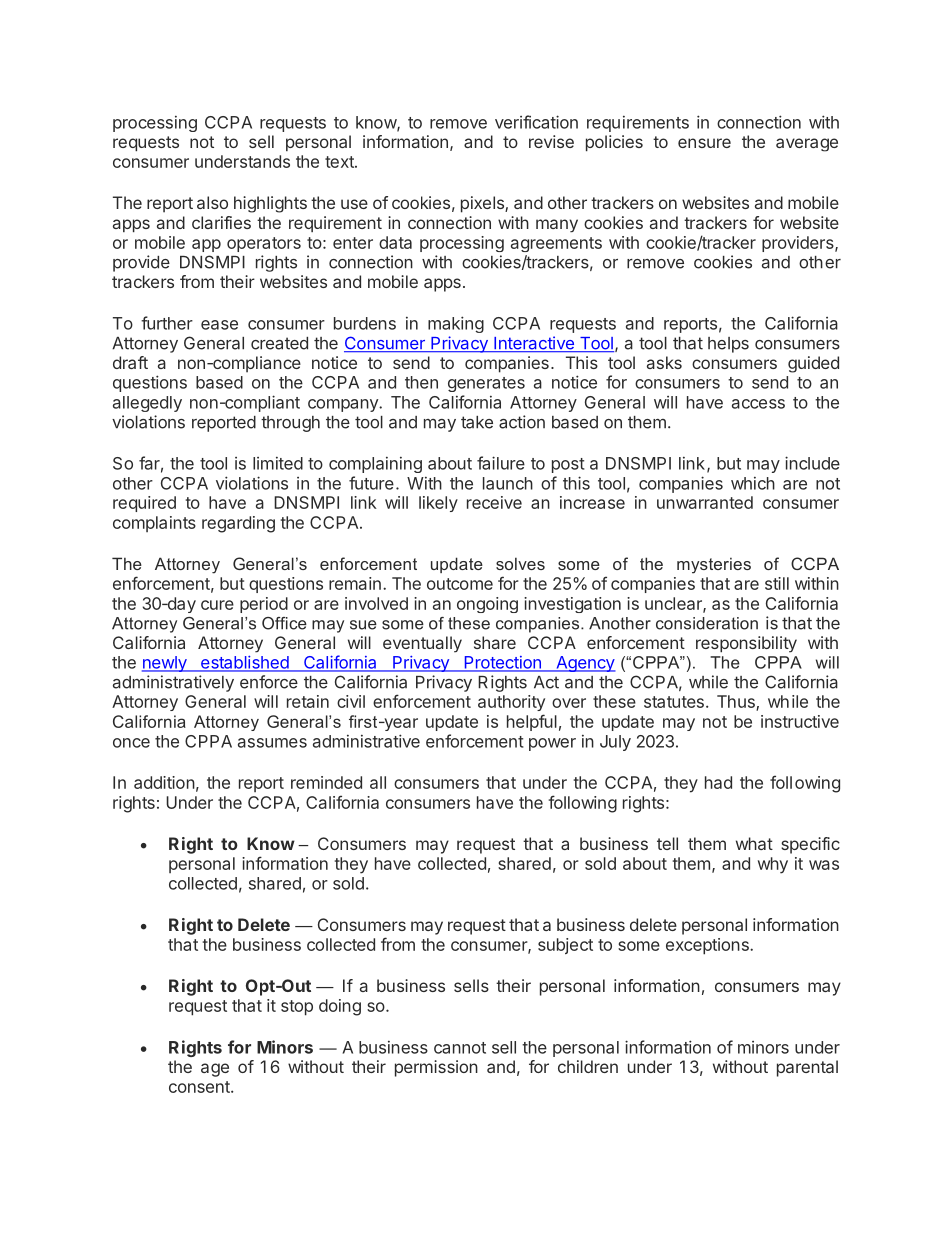 Image resolution: width=952 pixels, height=1233 pixels. What do you see at coordinates (773, 865) in the screenshot?
I see `why` at bounding box center [773, 865].
